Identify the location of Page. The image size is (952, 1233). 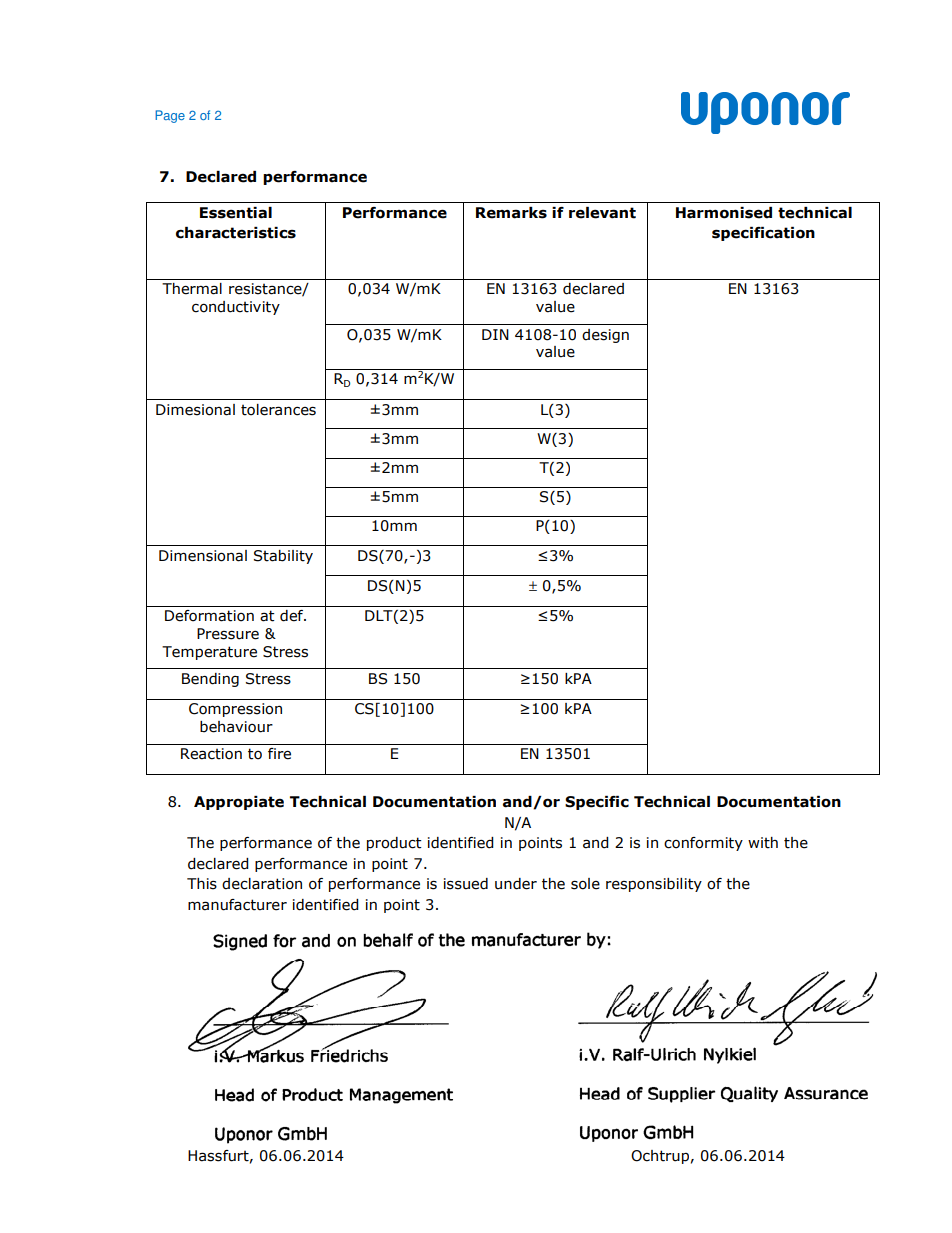
(170, 116).
